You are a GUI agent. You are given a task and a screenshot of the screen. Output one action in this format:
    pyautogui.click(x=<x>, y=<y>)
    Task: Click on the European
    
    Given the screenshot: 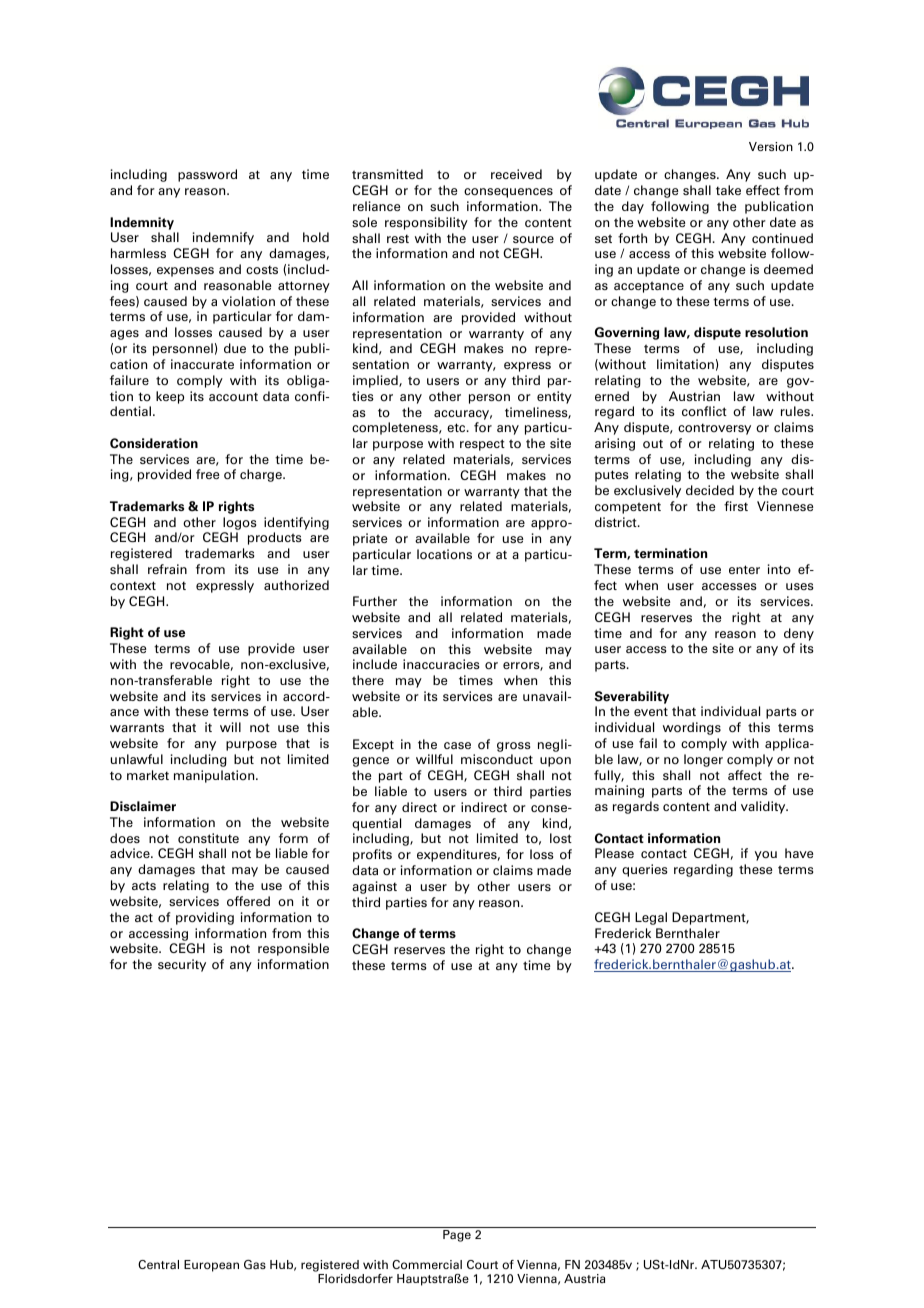 What is the action you would take?
    pyautogui.click(x=211, y=1266)
